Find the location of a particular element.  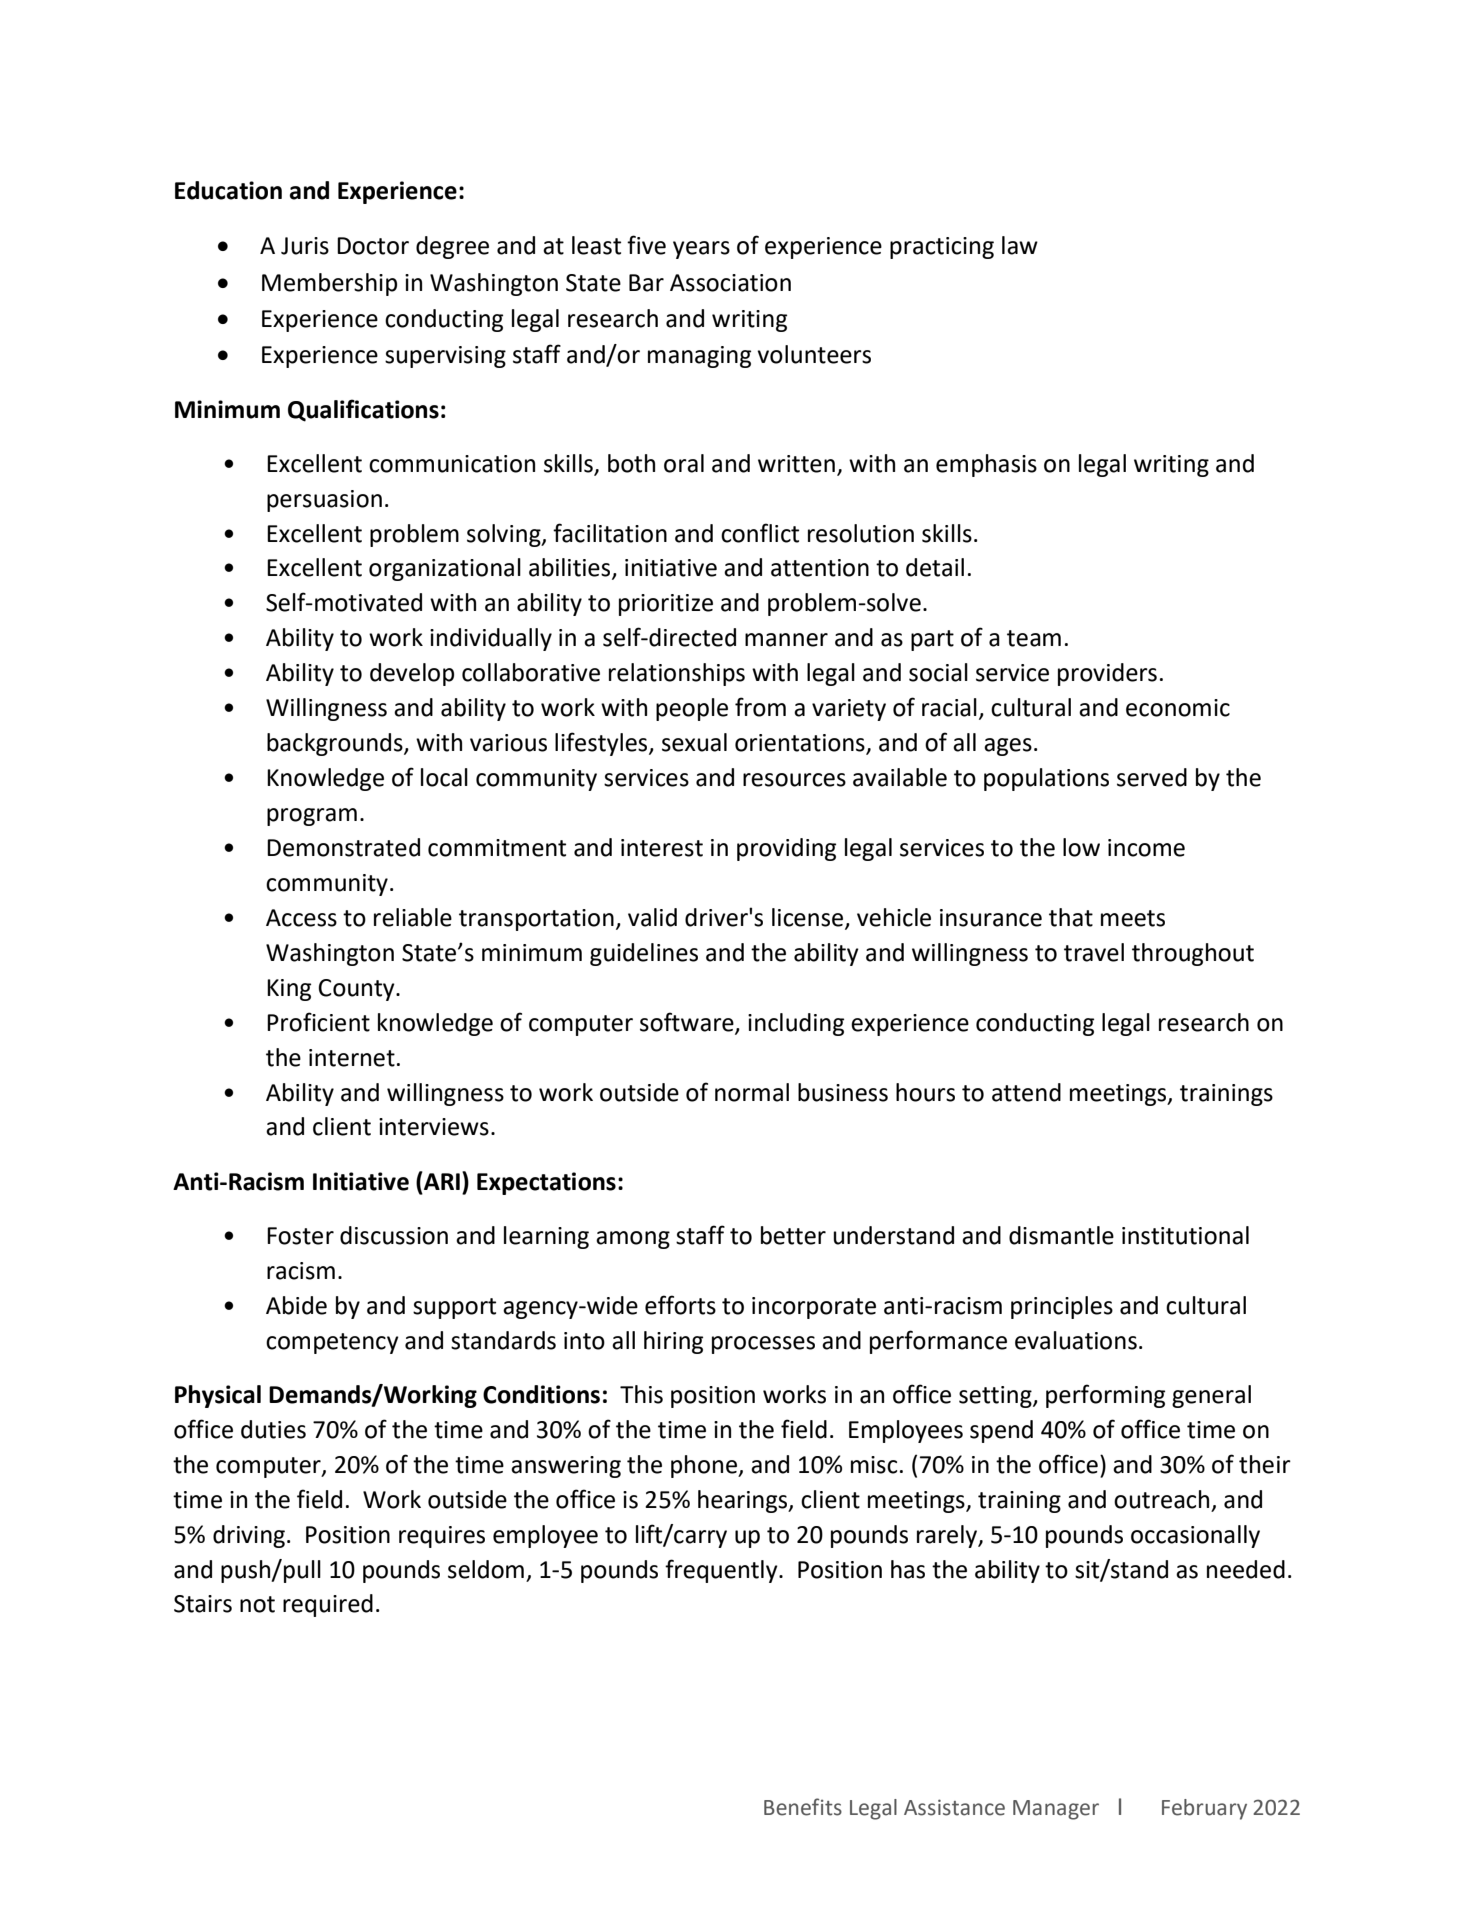

served is located at coordinates (1152, 777).
